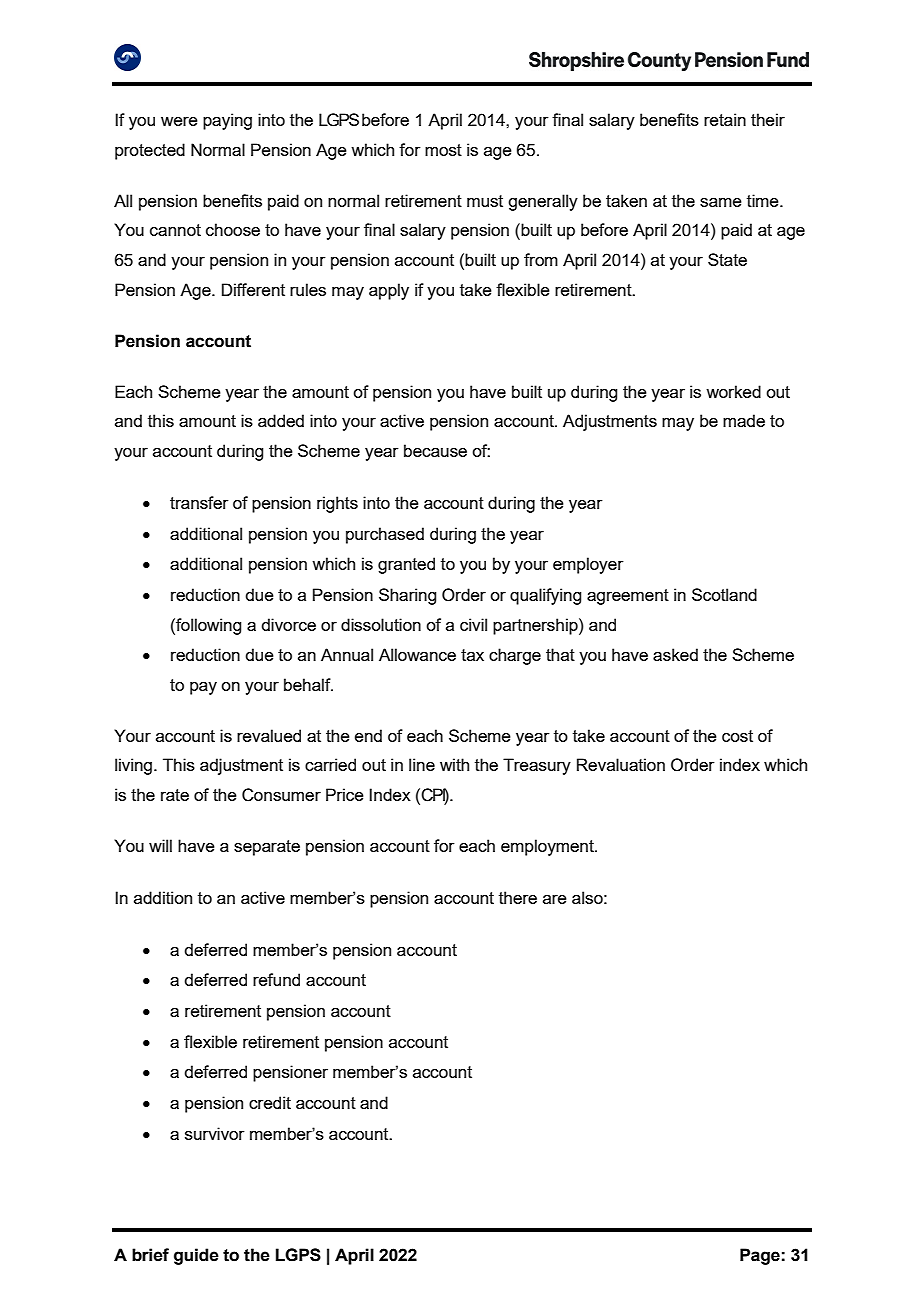  What do you see at coordinates (196, 1256) in the screenshot?
I see `guide` at bounding box center [196, 1256].
